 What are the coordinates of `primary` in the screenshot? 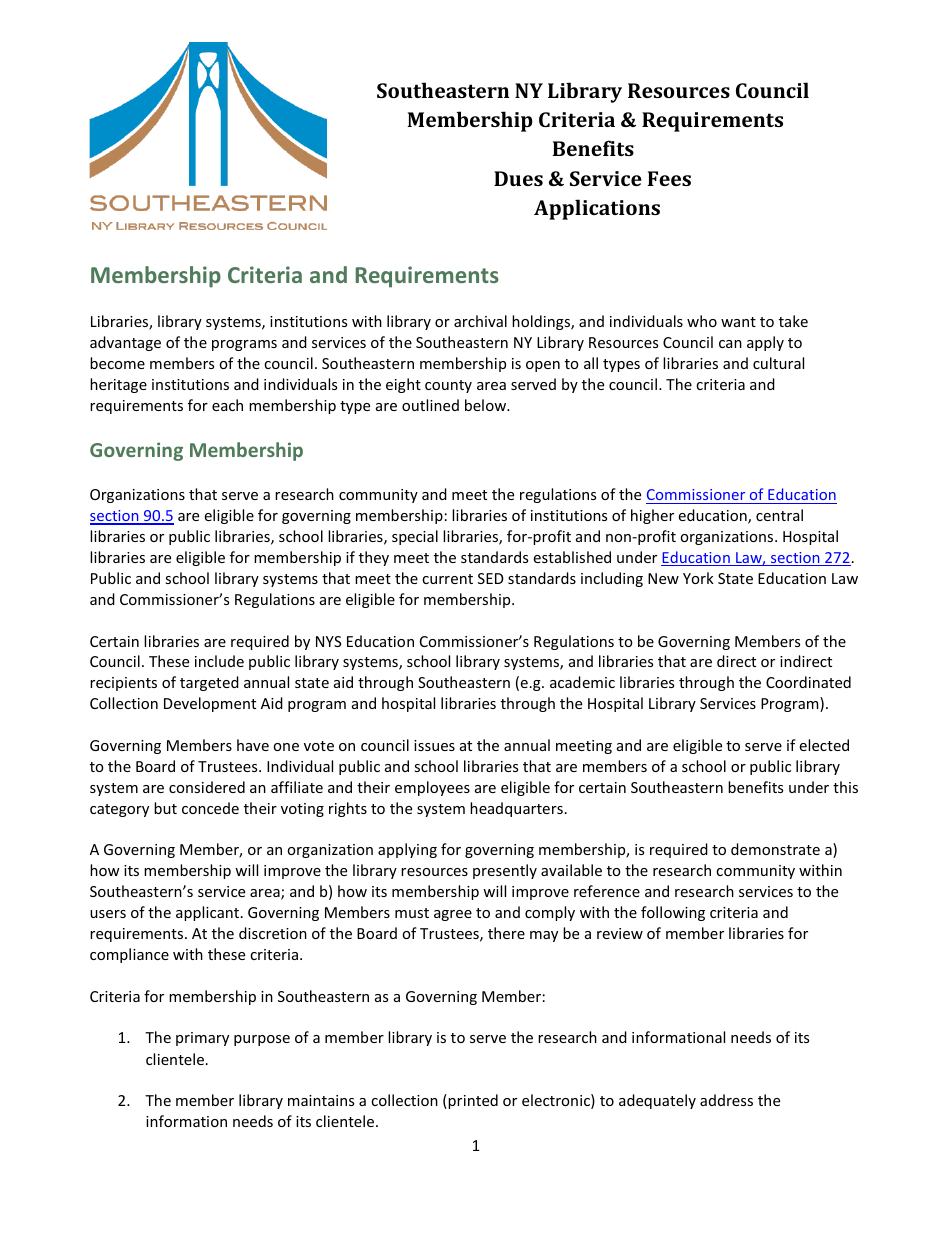 It's located at (202, 1039).
